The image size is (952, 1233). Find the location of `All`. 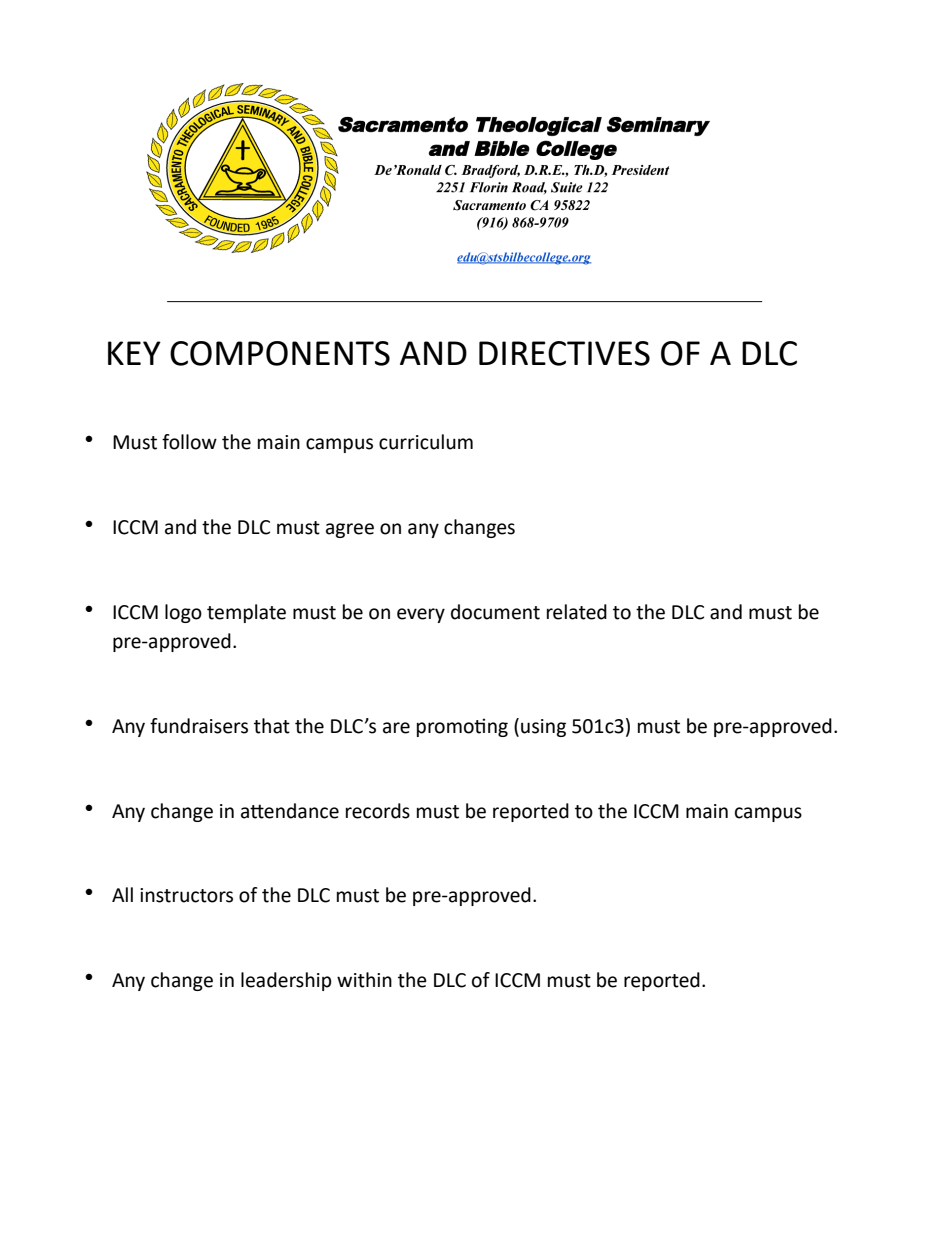

All is located at coordinates (122, 894).
